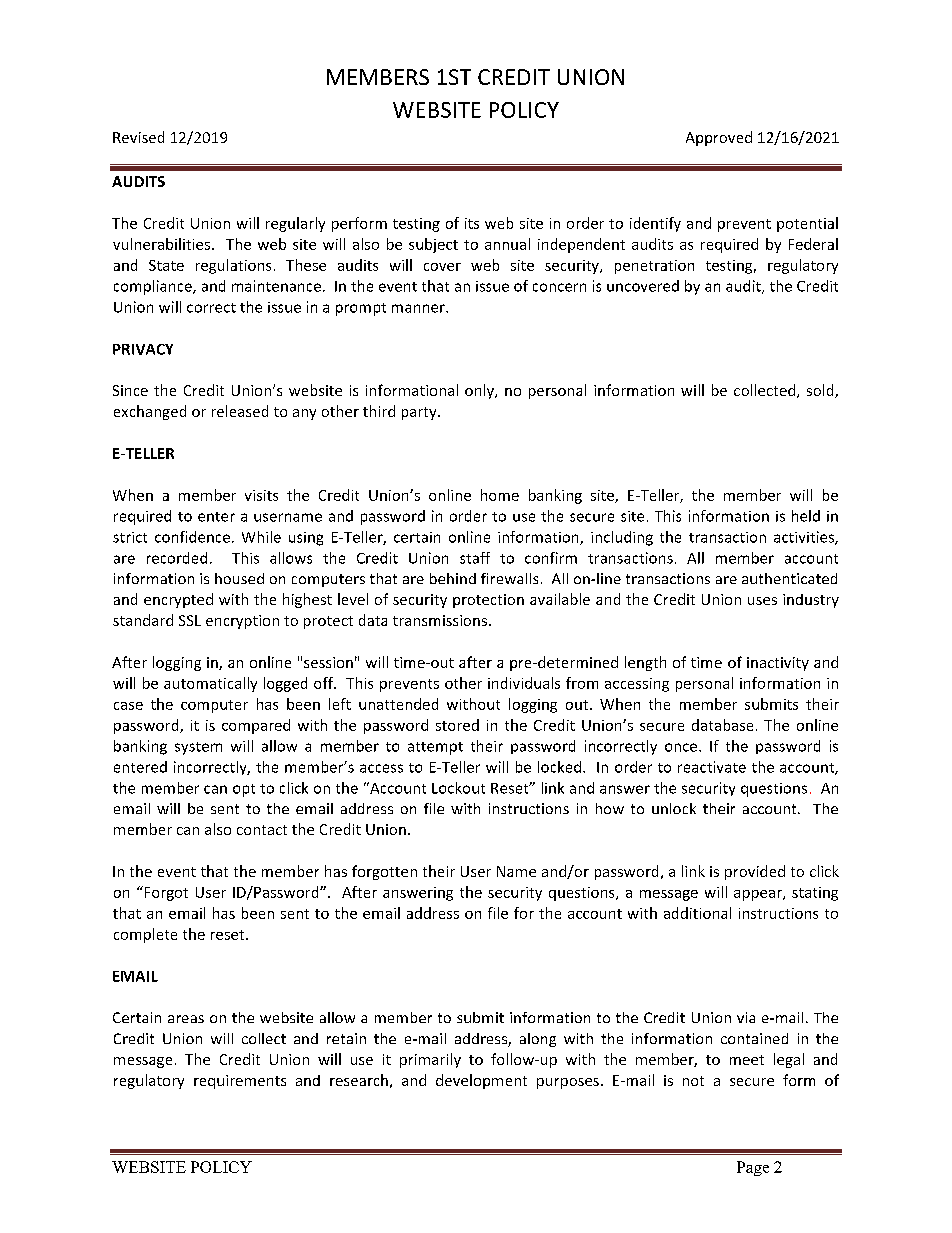  What do you see at coordinates (261, 495) in the screenshot?
I see `visits` at bounding box center [261, 495].
